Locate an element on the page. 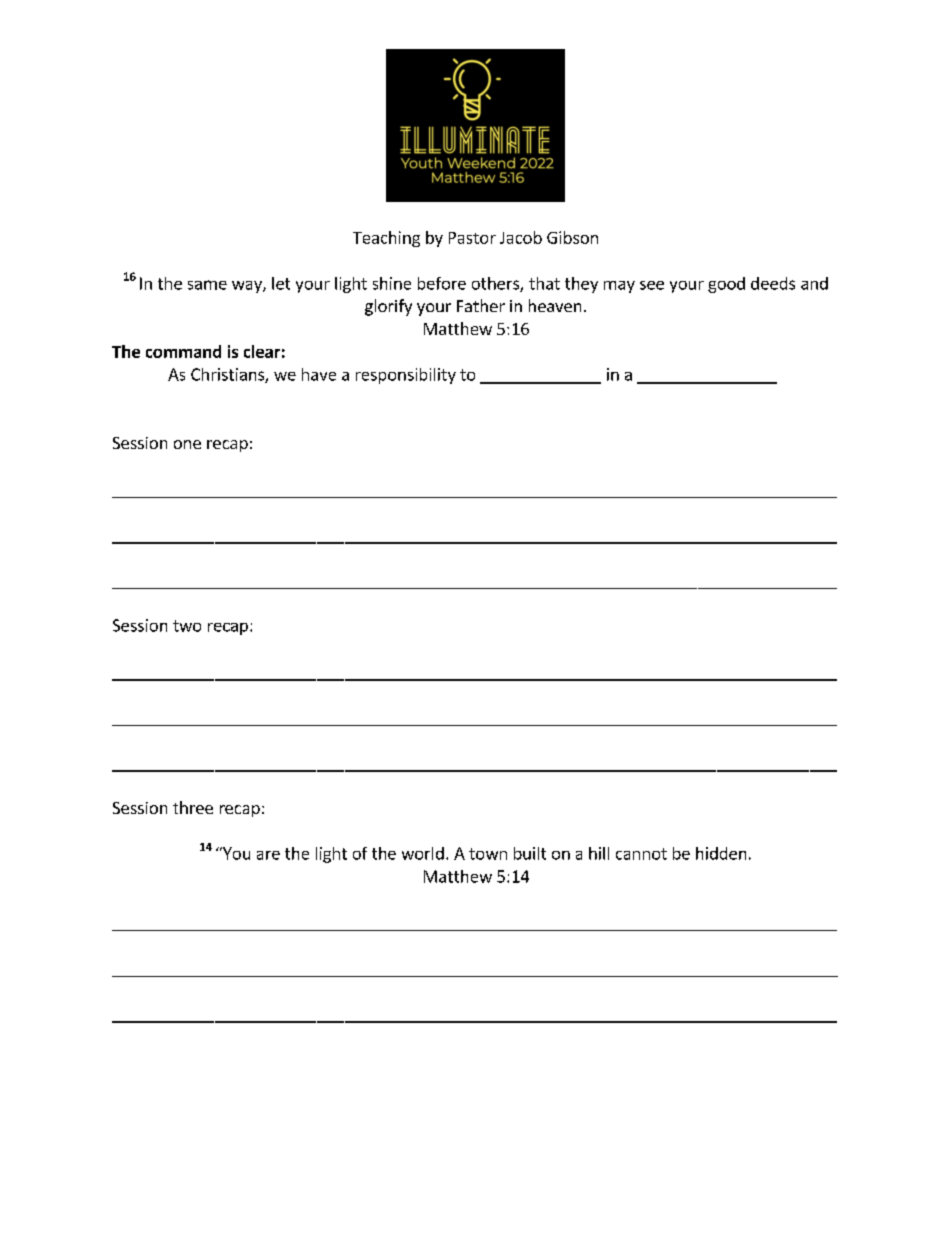 The image size is (952, 1233). good is located at coordinates (726, 285).
